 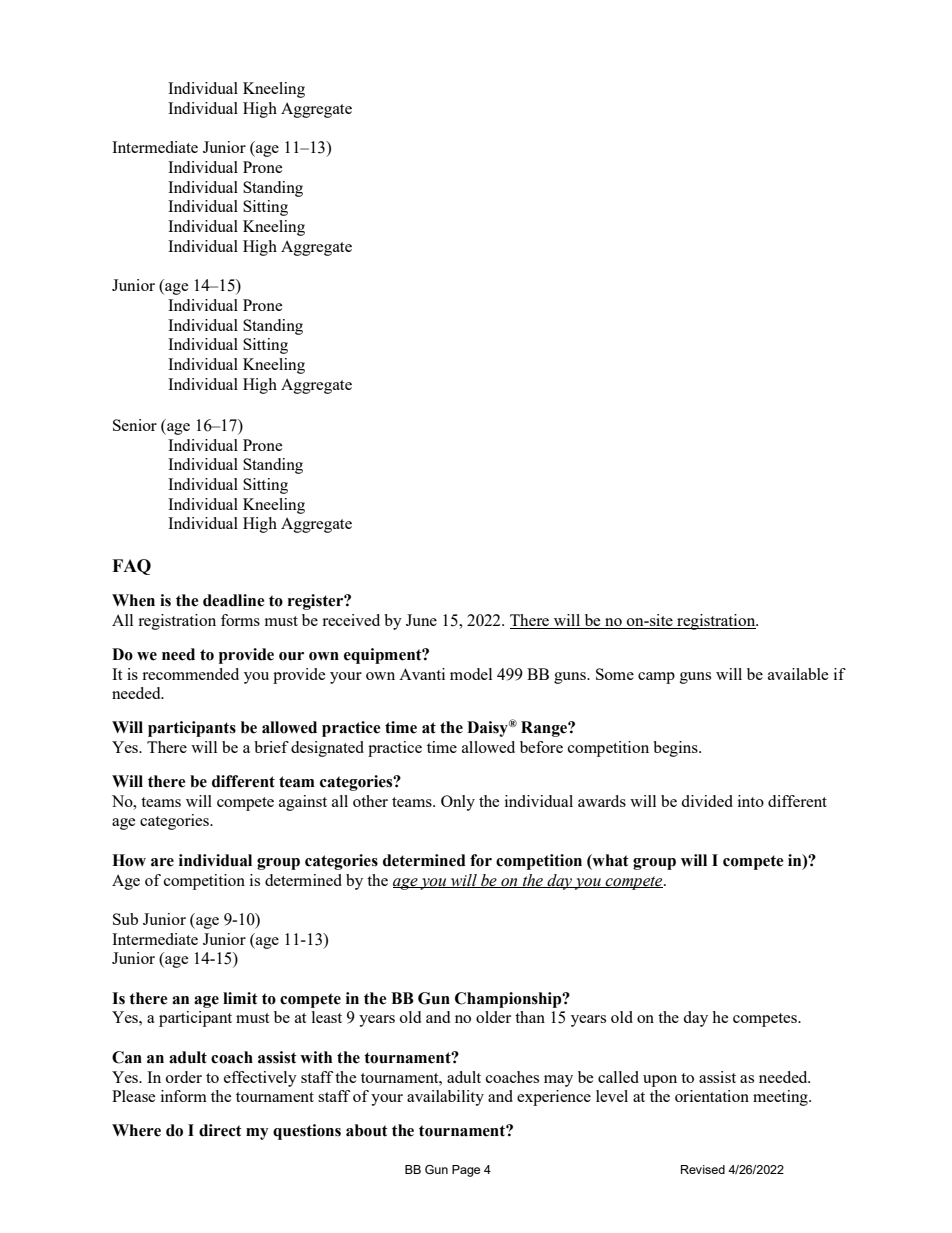 What do you see at coordinates (135, 425) in the screenshot?
I see `Senior` at bounding box center [135, 425].
